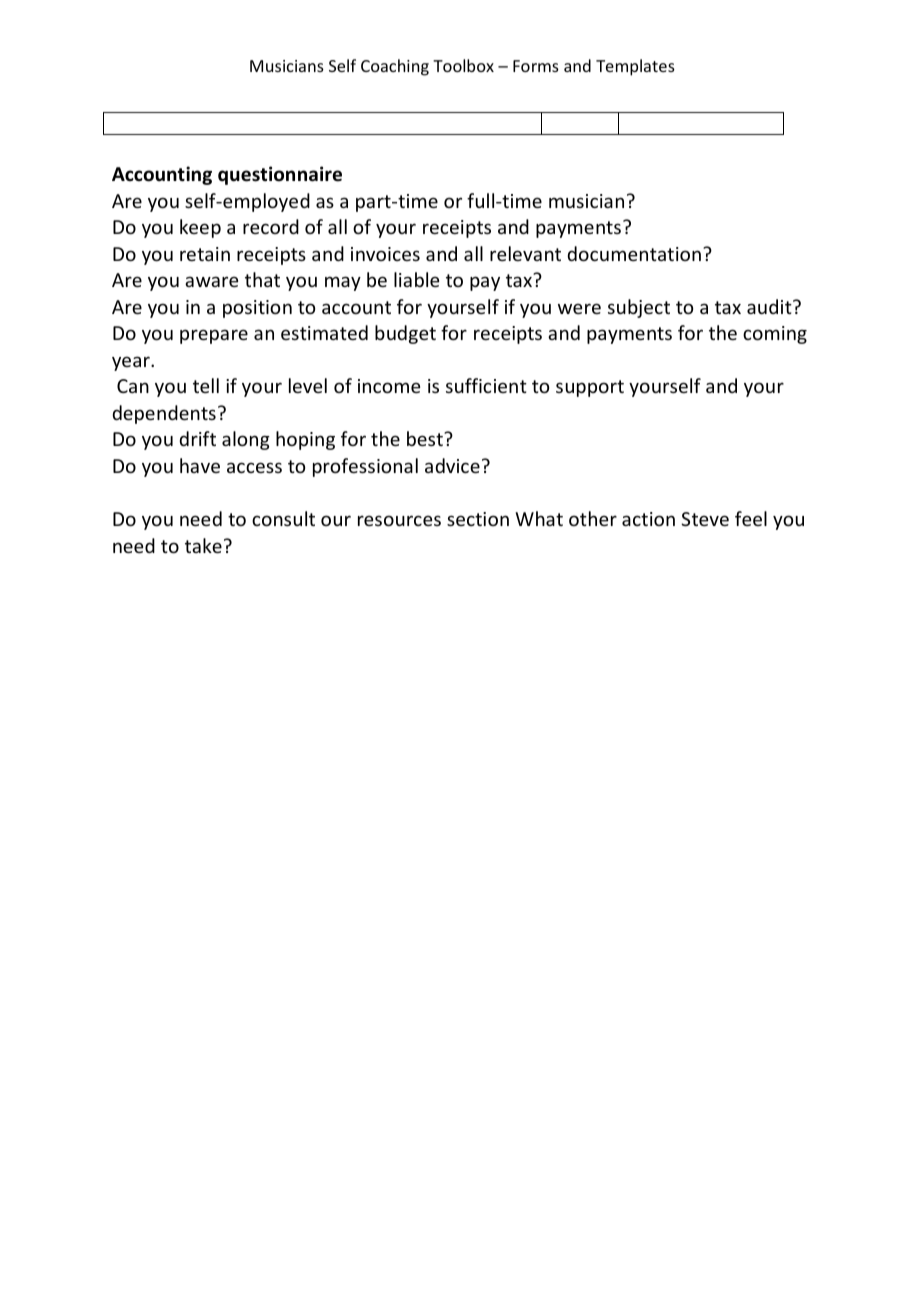 The height and width of the screenshot is (1308, 924). I want to click on support, so click(590, 388).
